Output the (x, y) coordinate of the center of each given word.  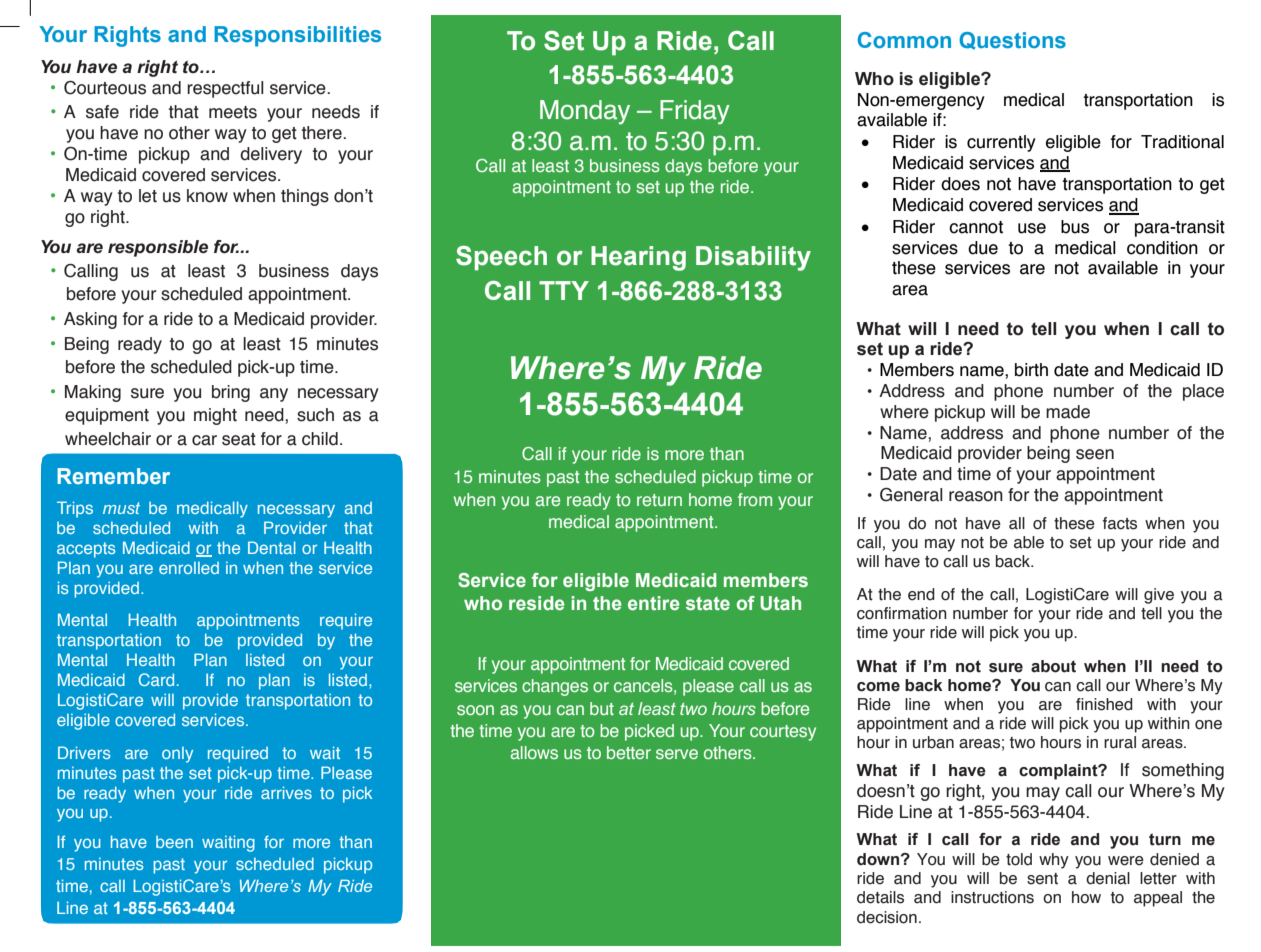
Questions (1012, 41)
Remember (113, 476)
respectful (225, 89)
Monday (585, 112)
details (880, 897)
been (174, 842)
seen (1095, 454)
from (755, 499)
